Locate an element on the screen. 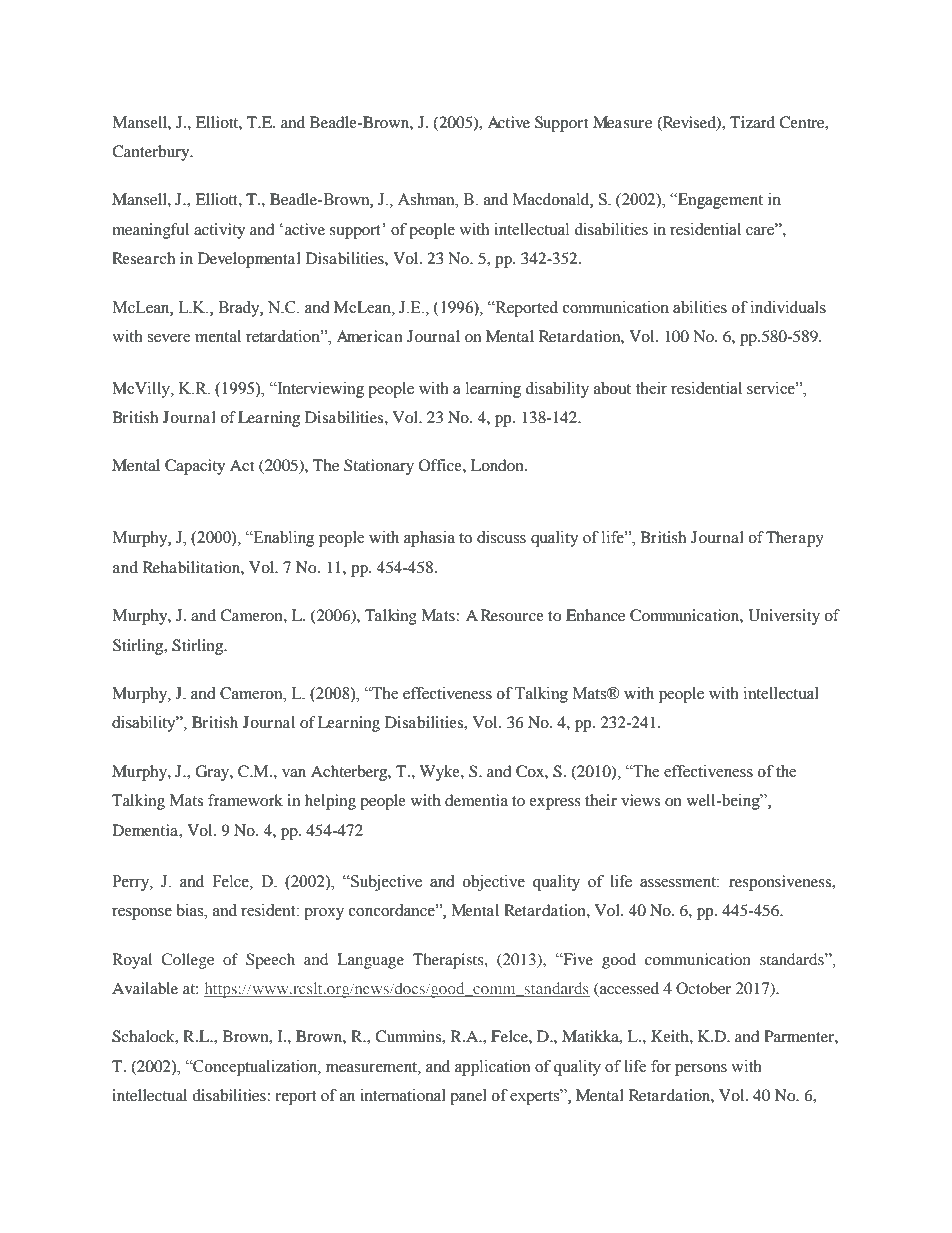 This screenshot has width=952, height=1233. responsiveness is located at coordinates (781, 883).
